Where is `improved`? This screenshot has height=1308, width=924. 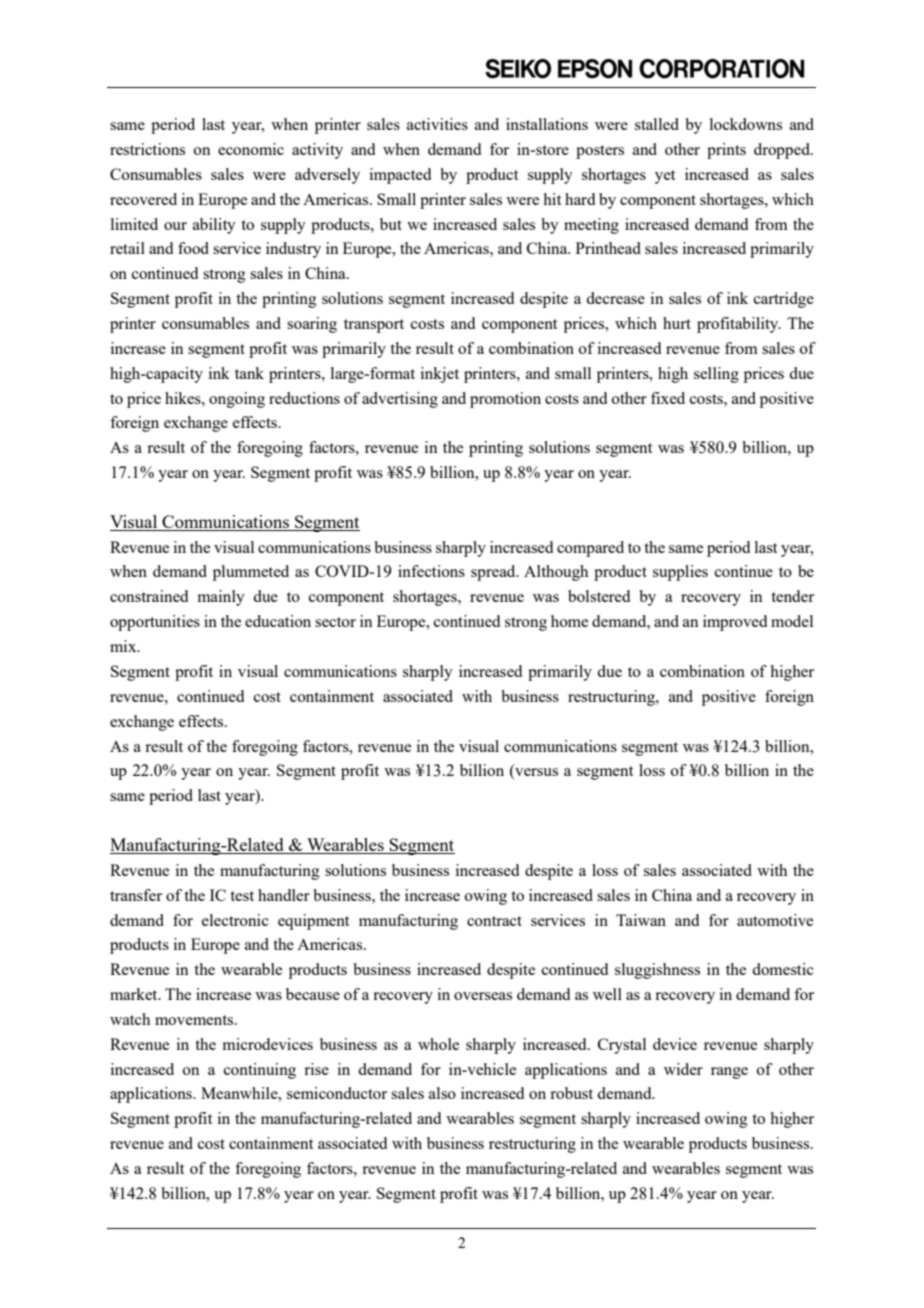 improved is located at coordinates (735, 623).
